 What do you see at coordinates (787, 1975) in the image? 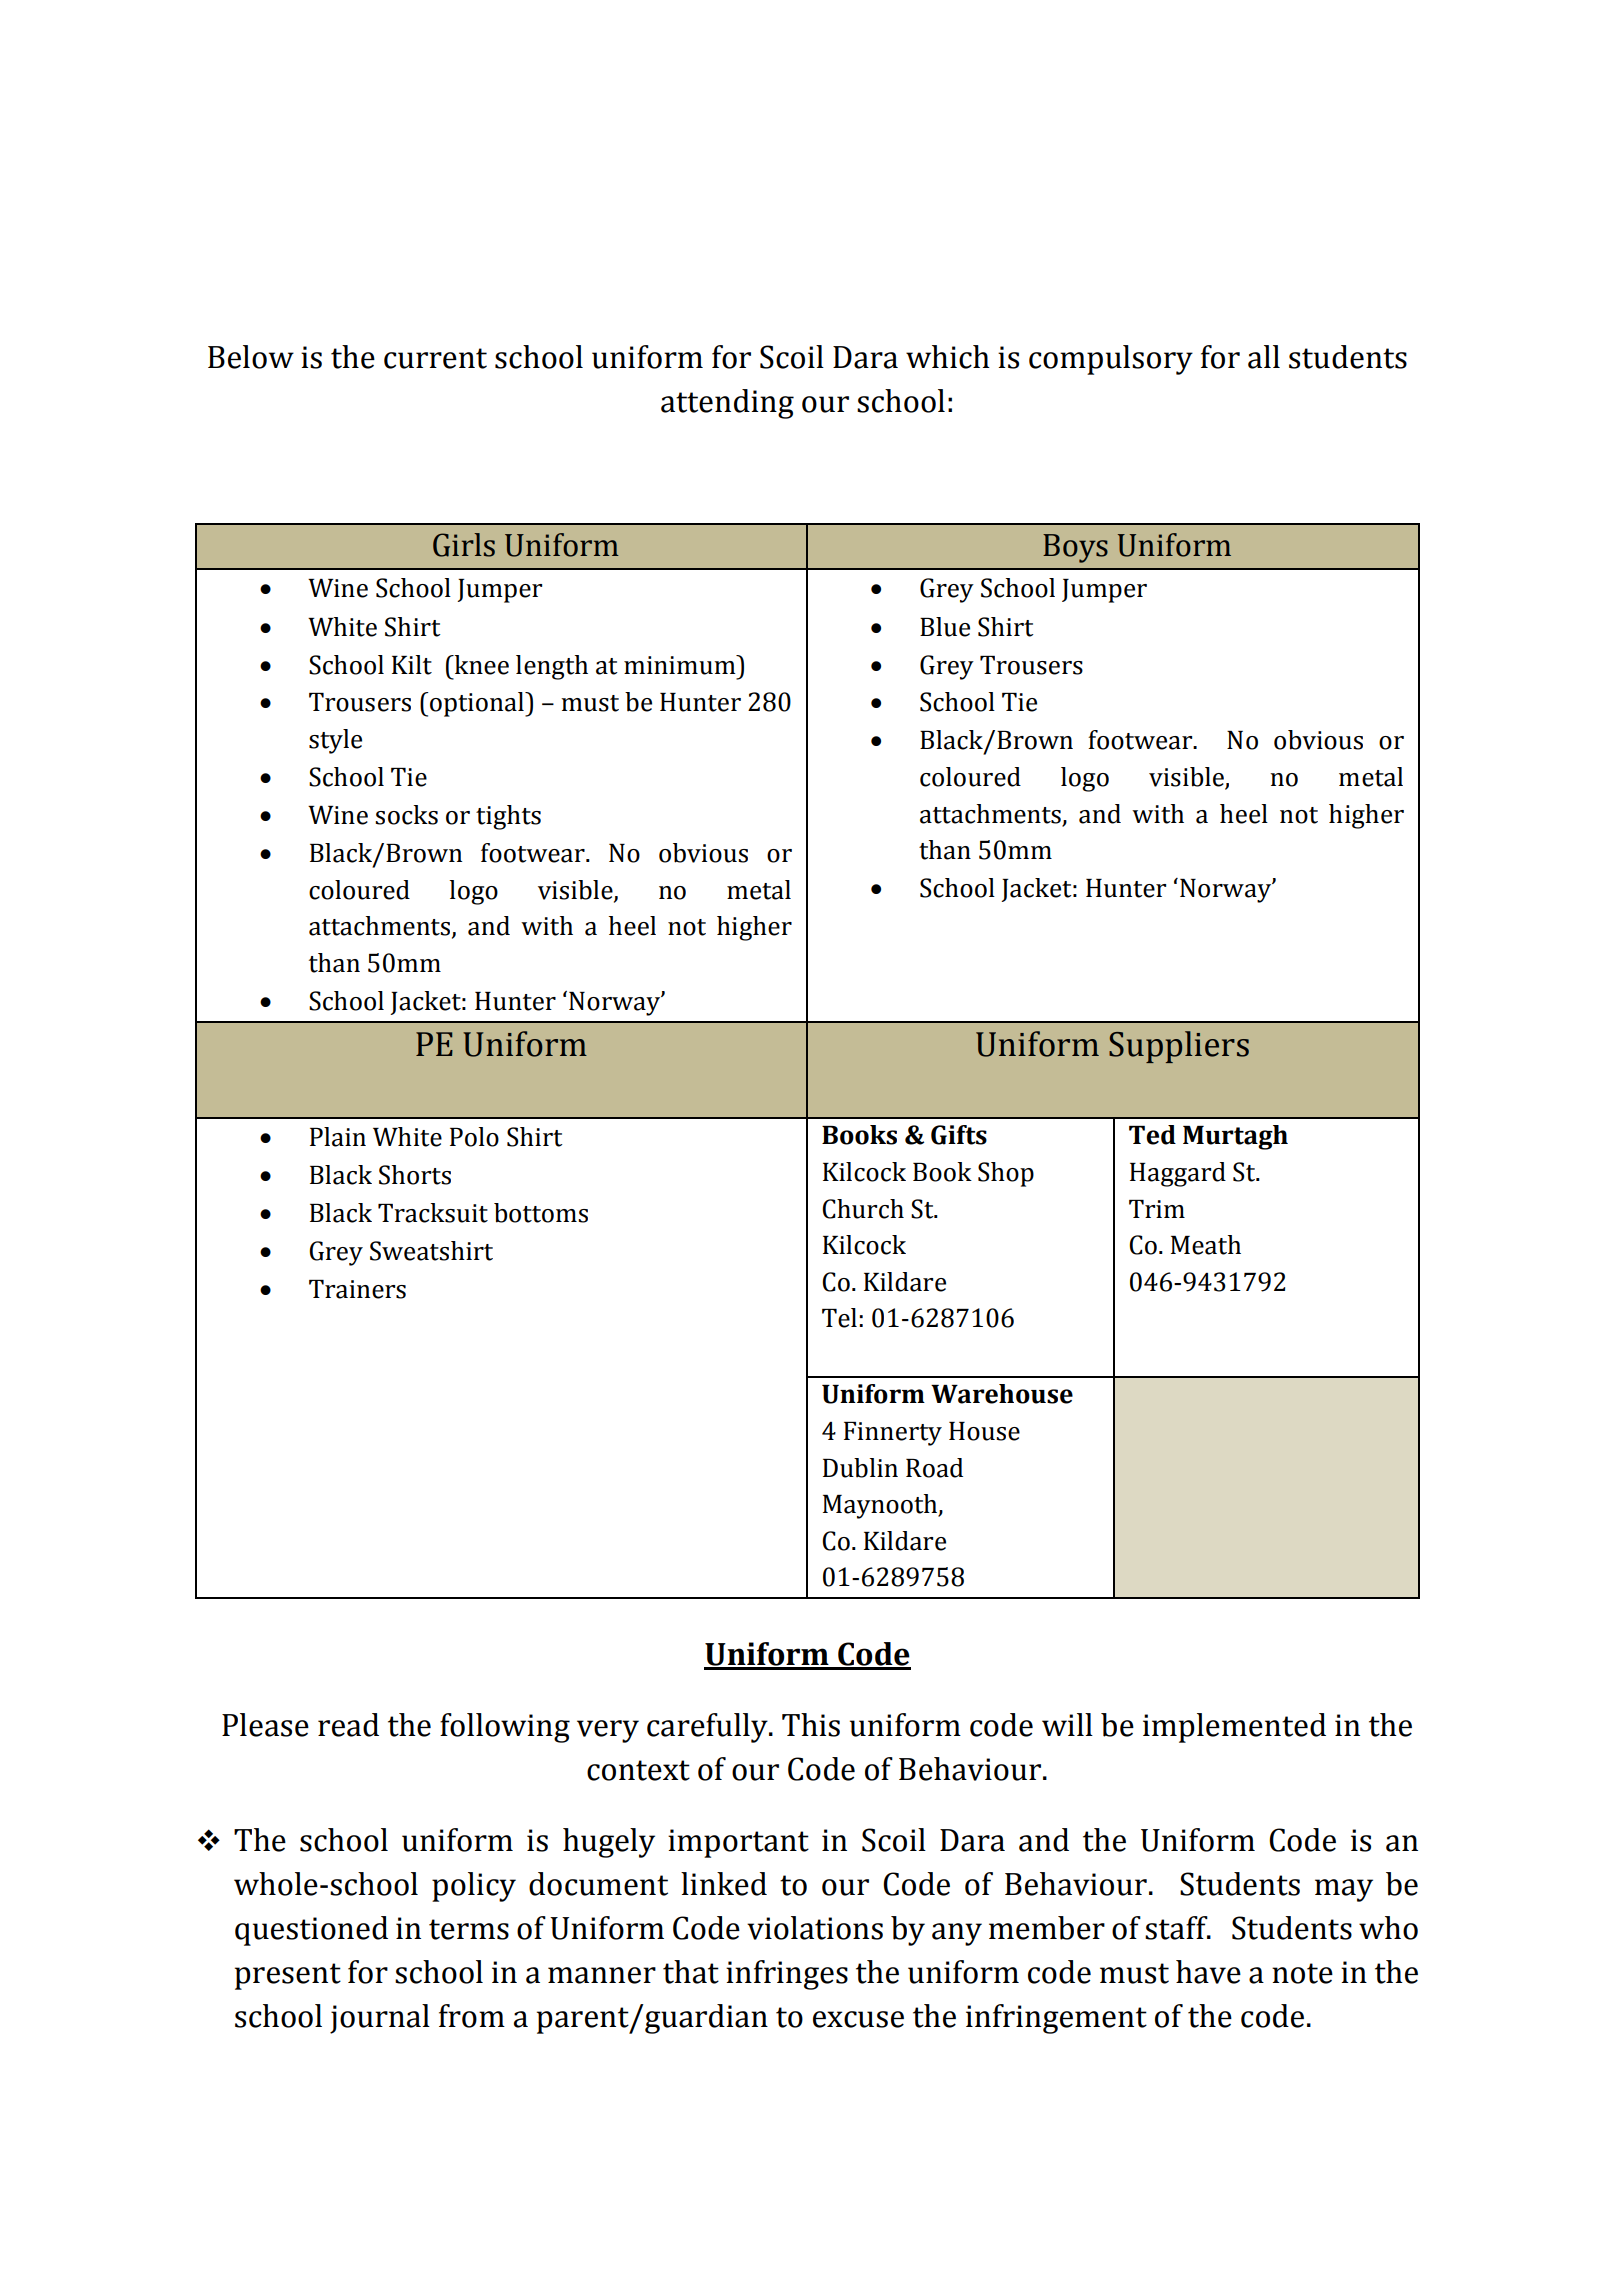
I see `infringes` at bounding box center [787, 1975].
